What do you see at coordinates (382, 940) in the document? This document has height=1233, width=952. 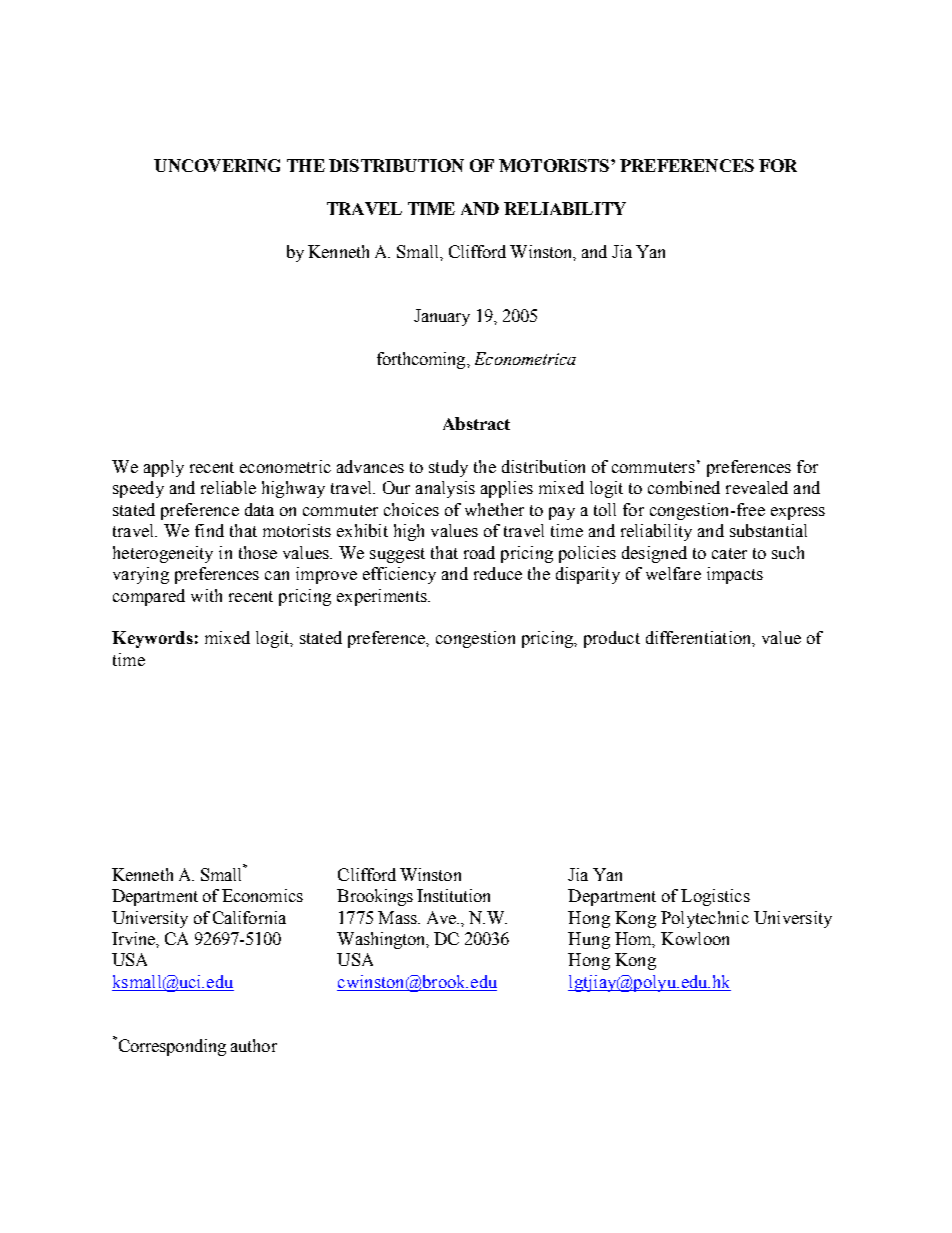 I see `Washington` at bounding box center [382, 940].
